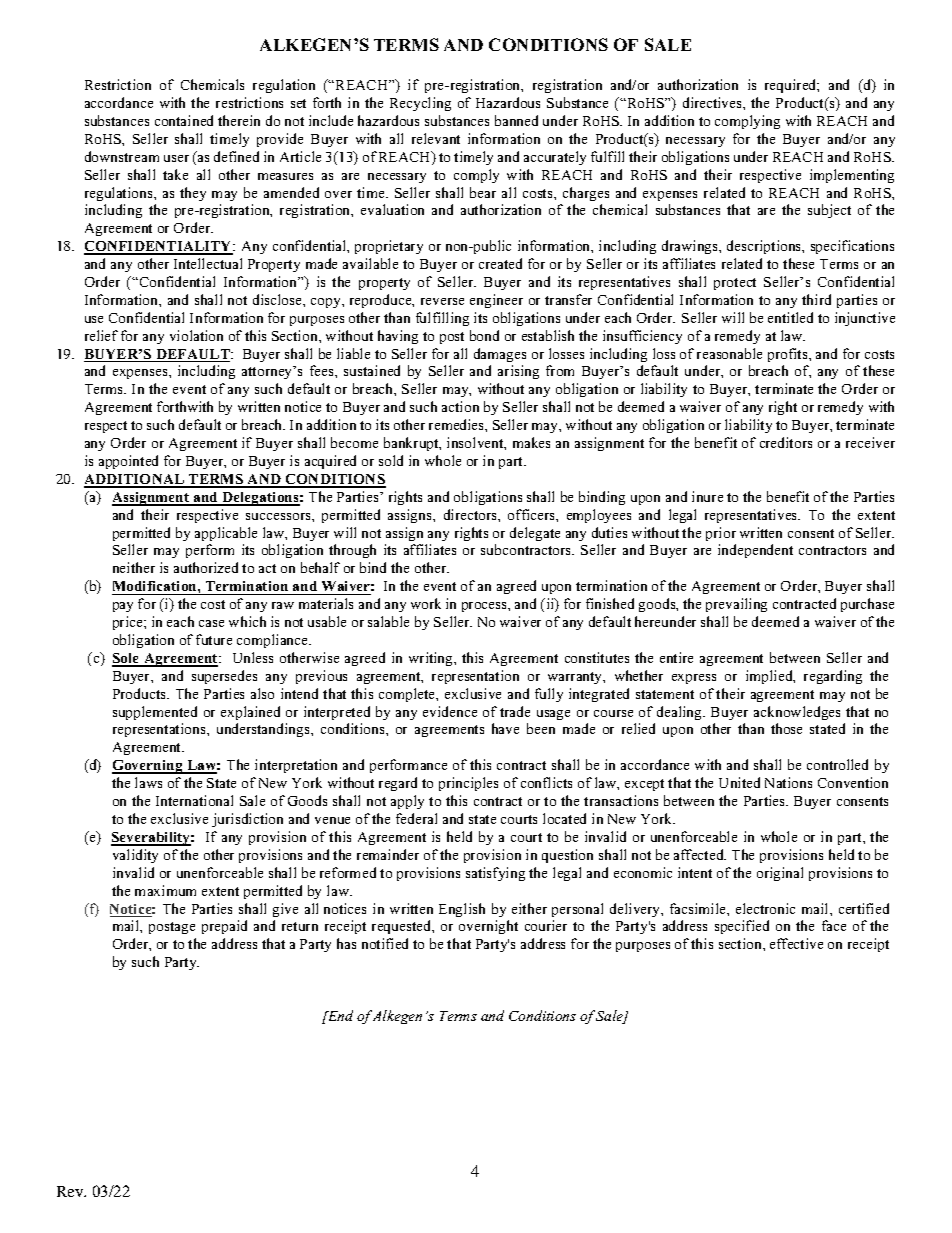  Describe the element at coordinates (765, 908) in the document. I see `electronic` at that location.
